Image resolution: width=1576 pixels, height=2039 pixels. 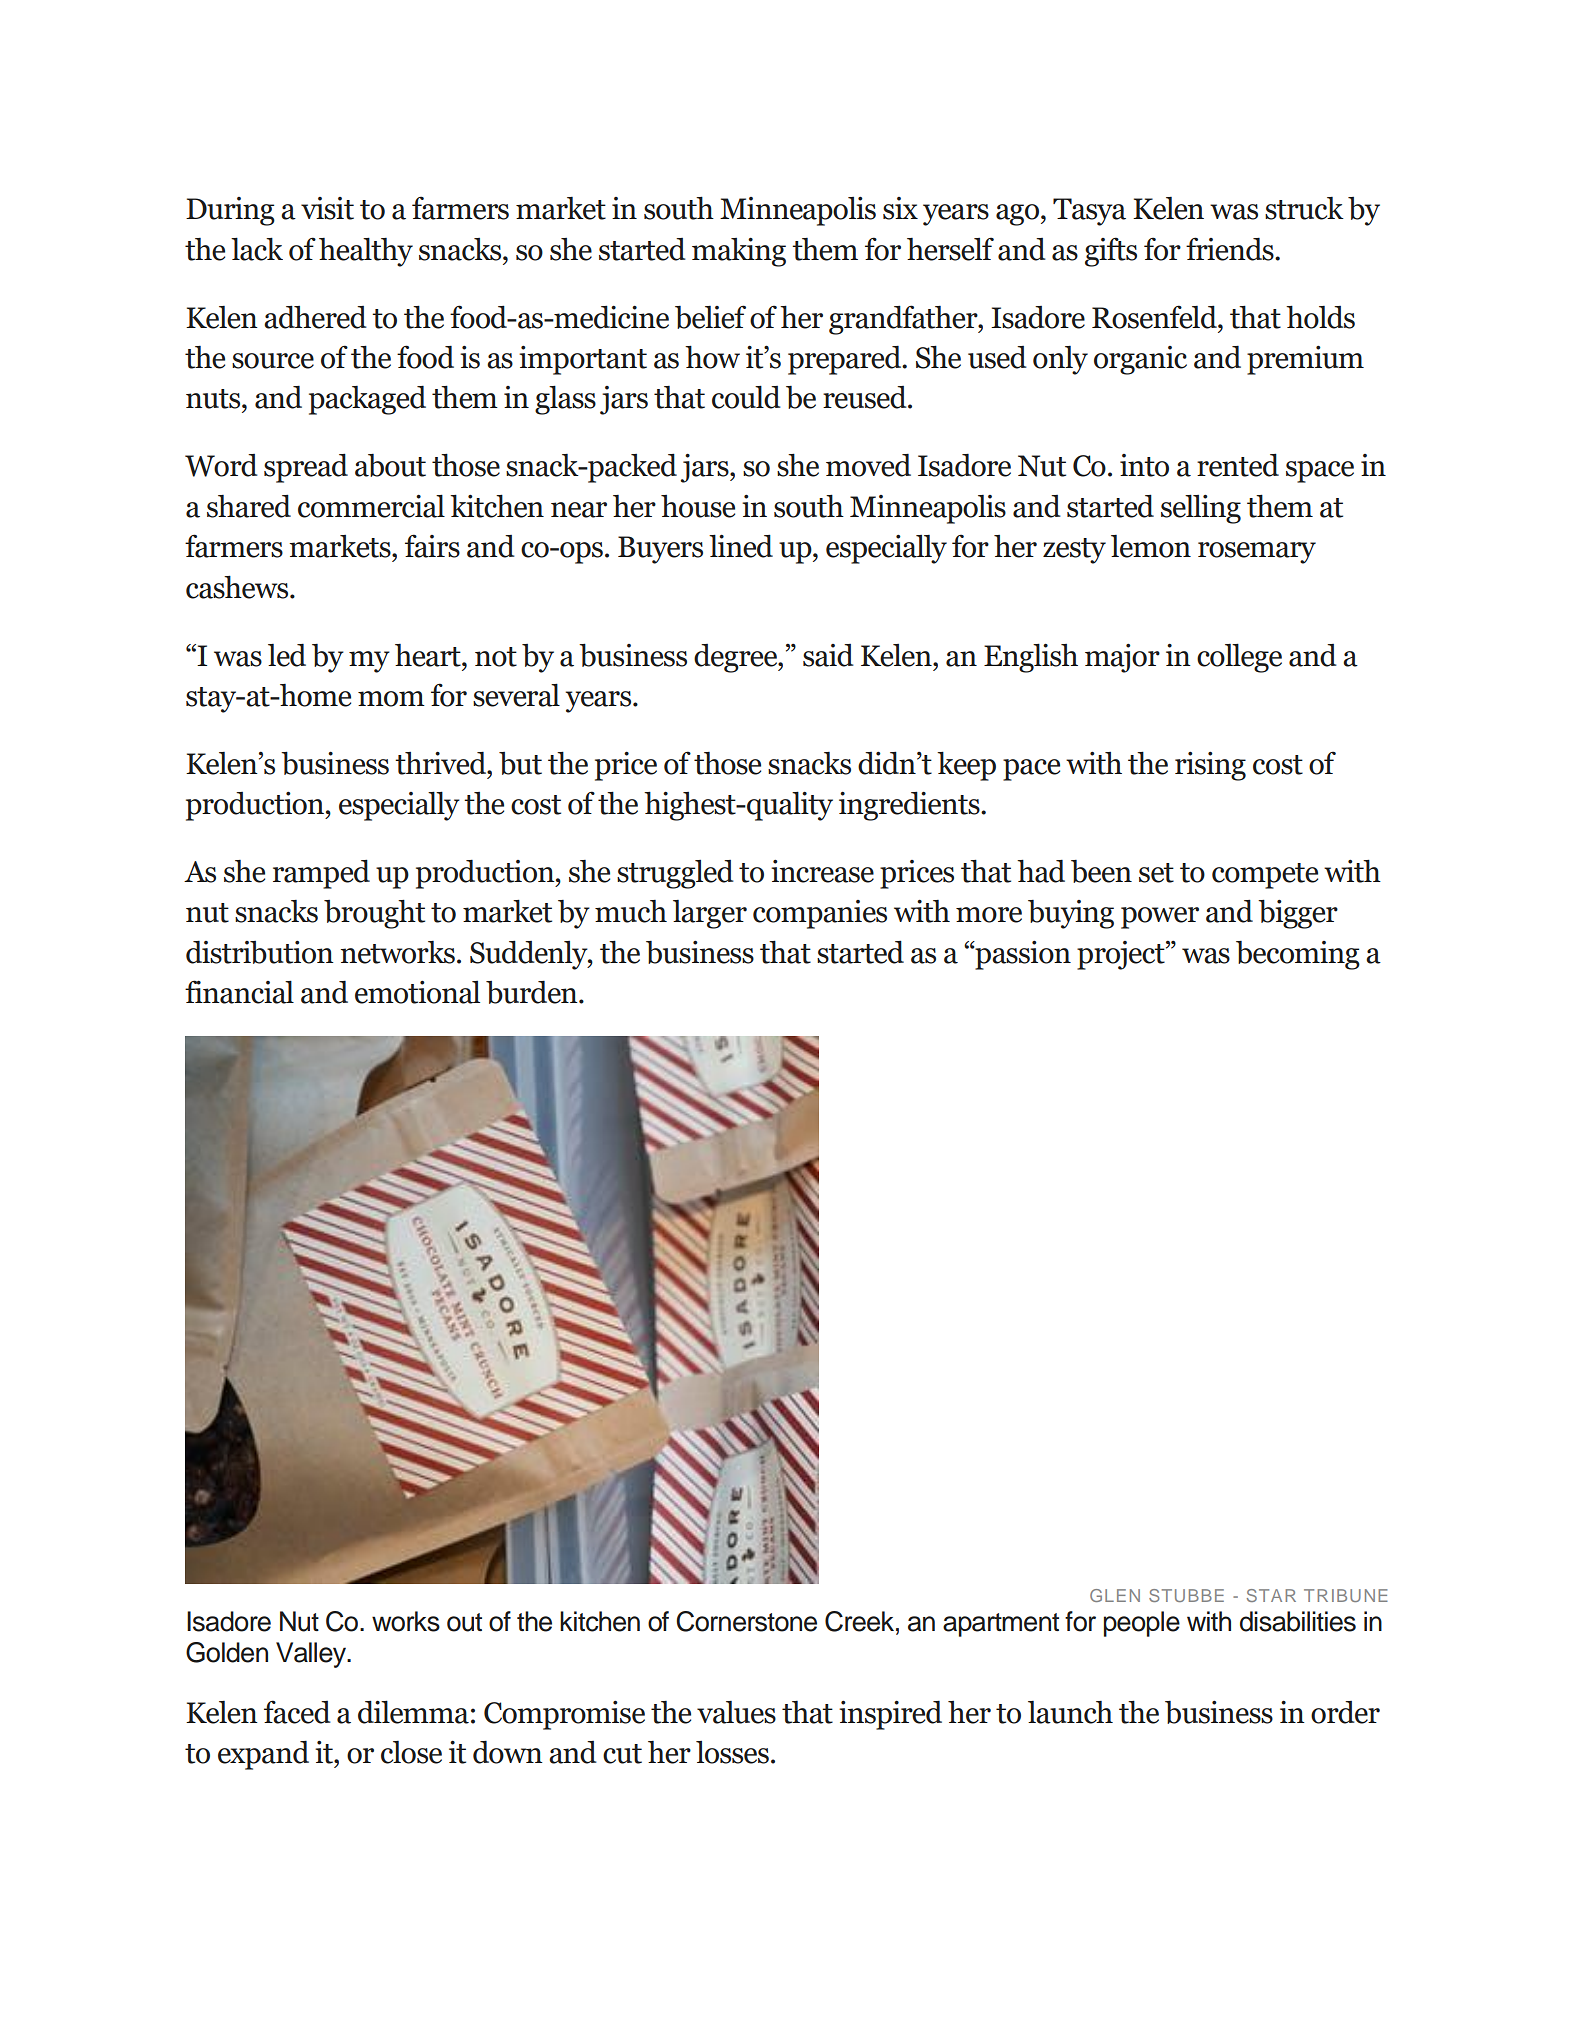 What do you see at coordinates (828, 655) in the screenshot?
I see `said` at bounding box center [828, 655].
